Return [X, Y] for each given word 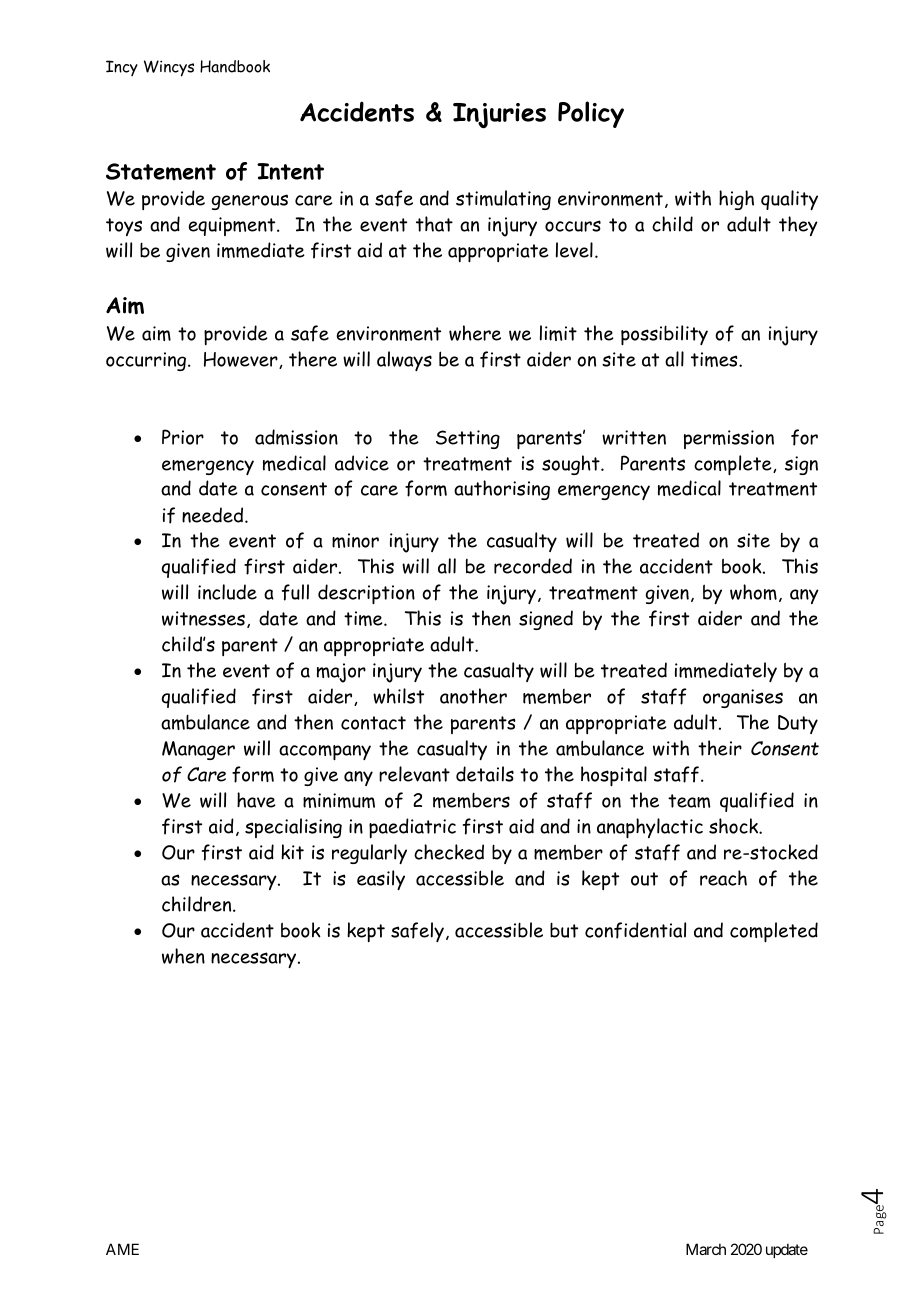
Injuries [499, 116]
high [736, 200]
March [706, 1249]
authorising [502, 490]
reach [723, 878]
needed [214, 515]
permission [729, 439]
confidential [635, 930]
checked [449, 852]
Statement [161, 172]
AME [122, 1249]
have [256, 800]
